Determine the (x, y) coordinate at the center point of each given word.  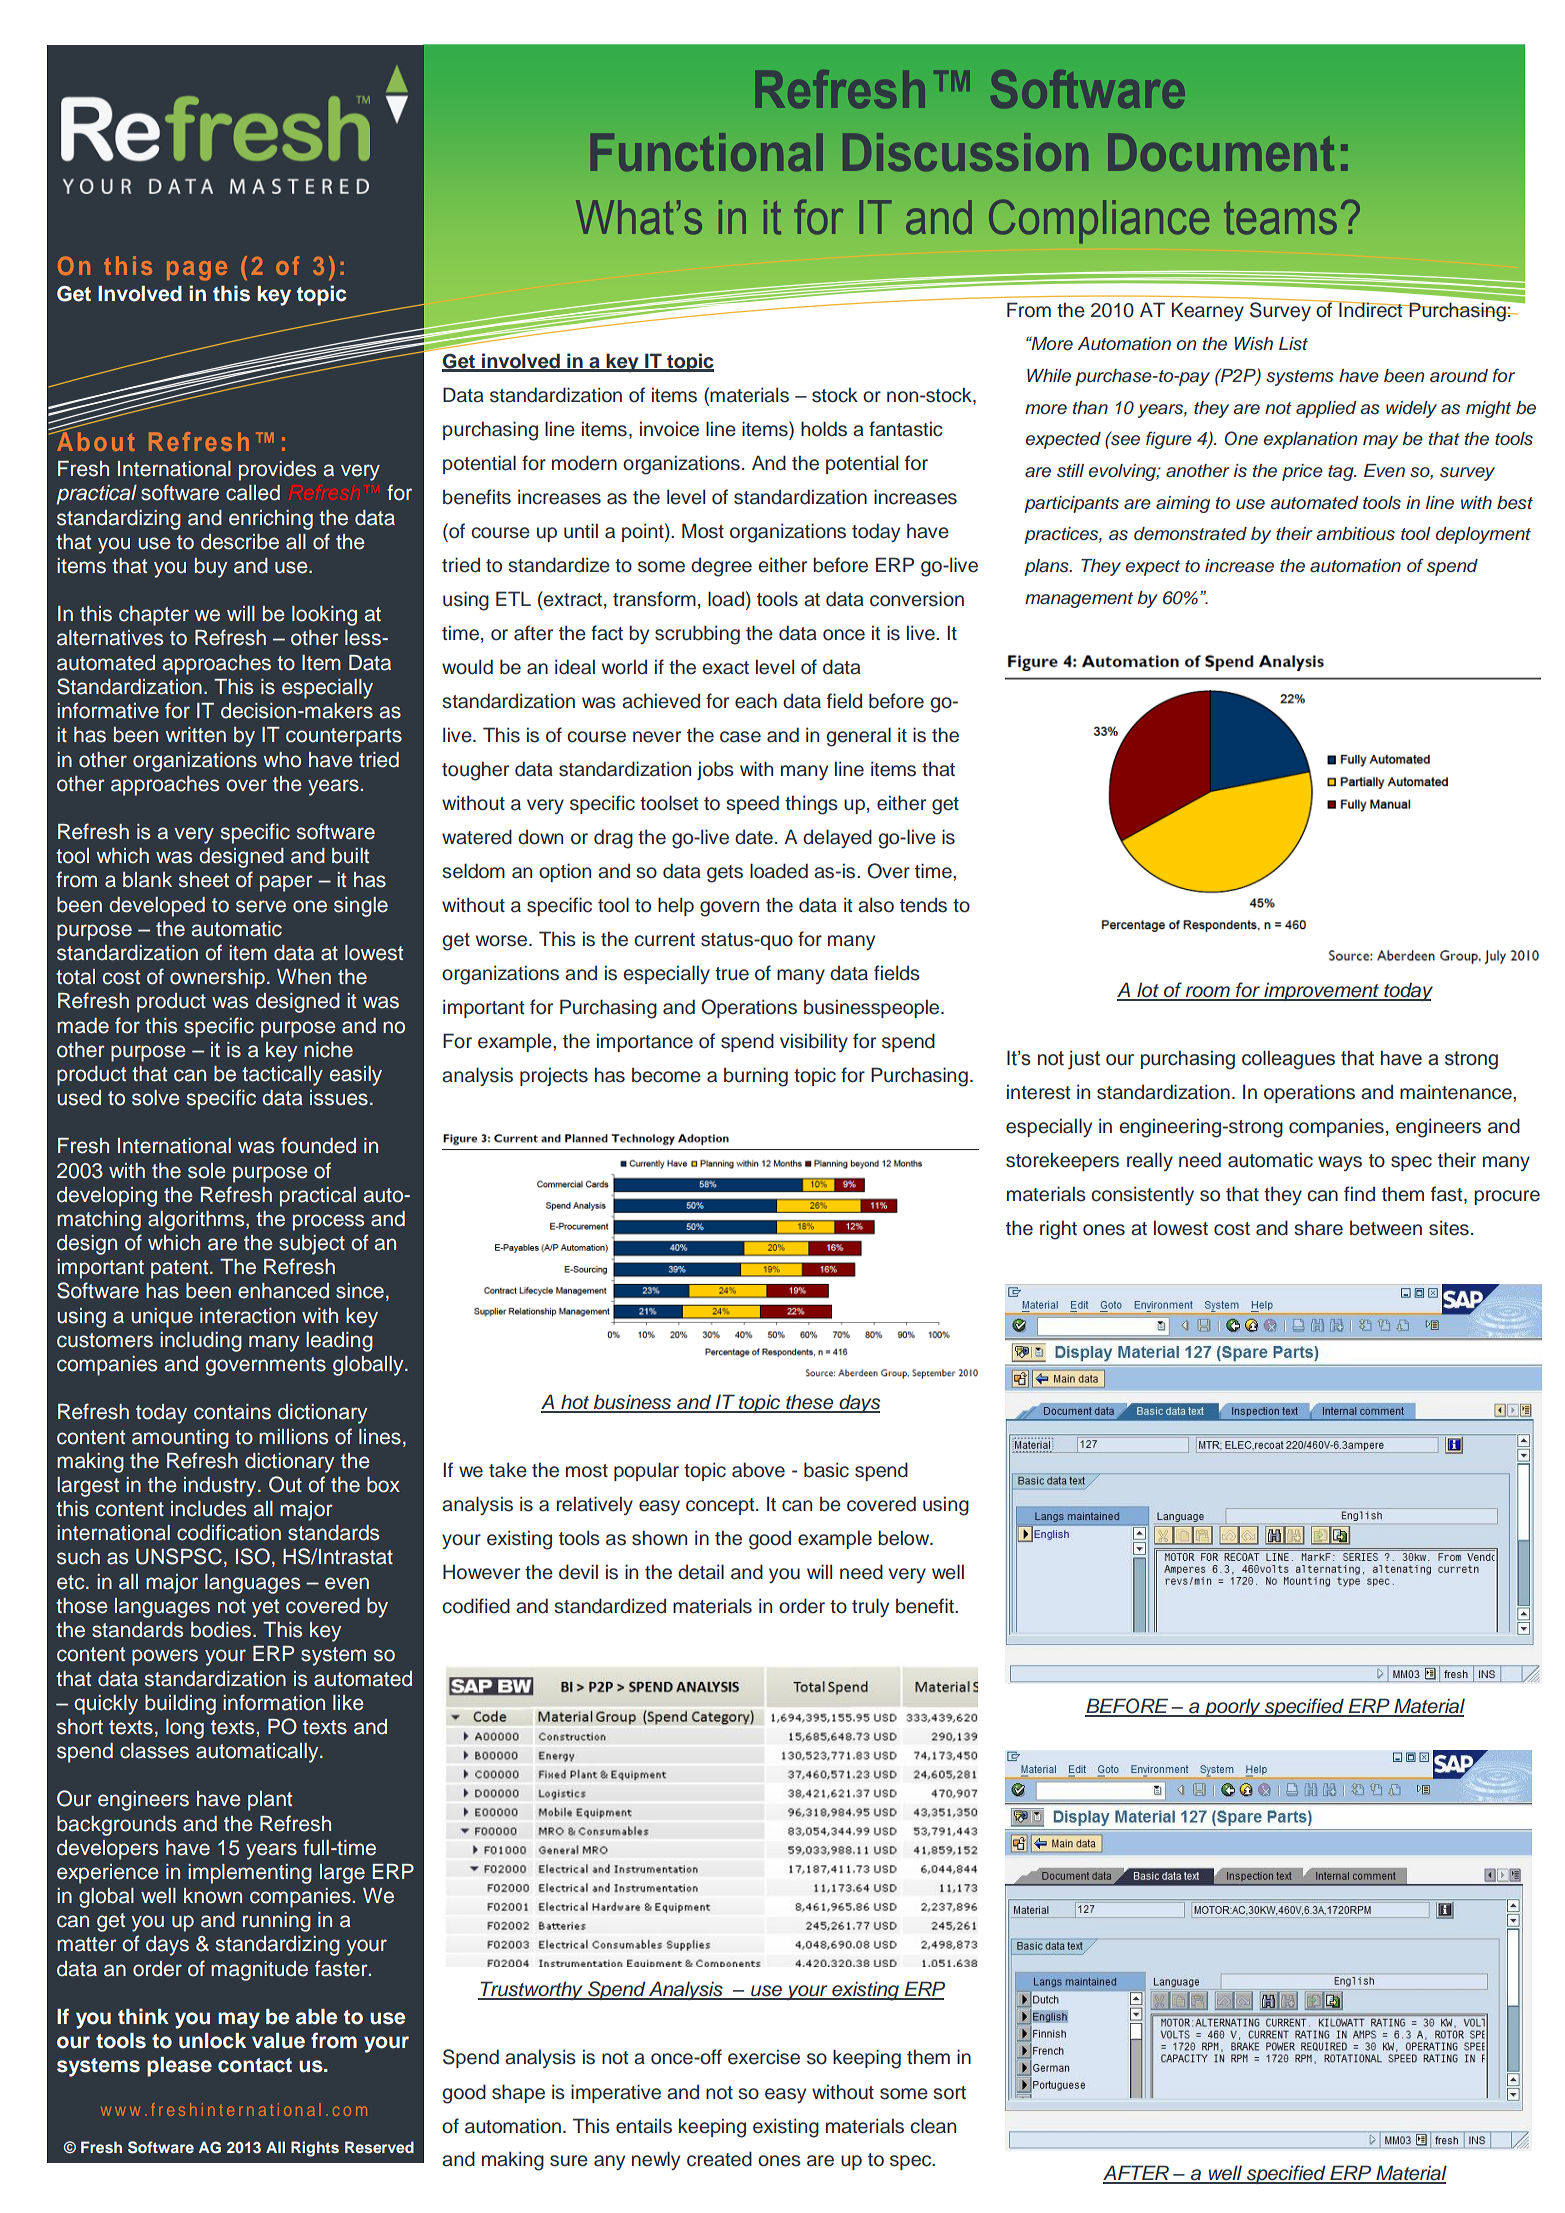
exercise (764, 2057)
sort (949, 2093)
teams (1280, 218)
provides (277, 471)
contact (255, 2065)
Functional (707, 152)
